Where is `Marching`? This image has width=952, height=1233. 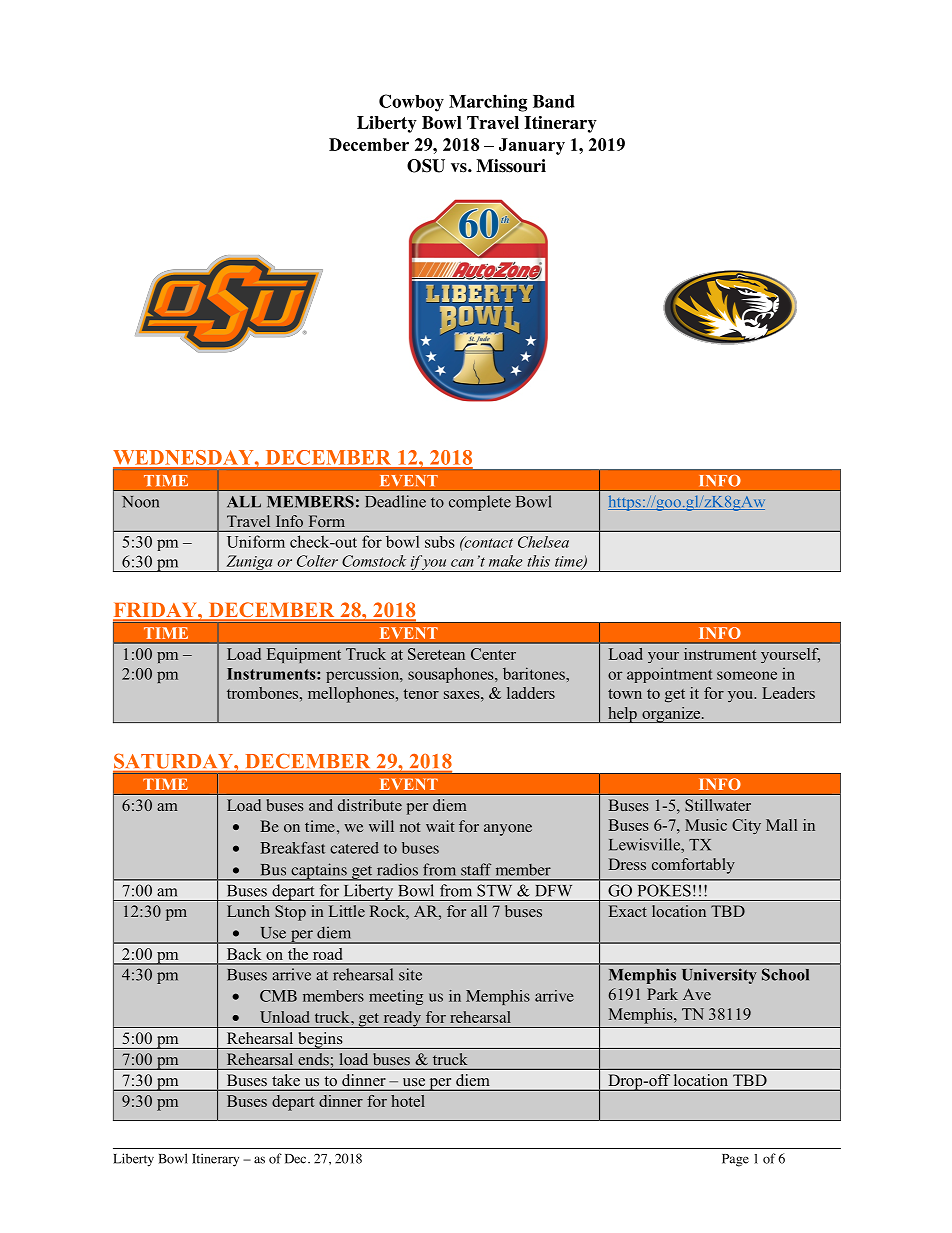 Marching is located at coordinates (488, 103).
